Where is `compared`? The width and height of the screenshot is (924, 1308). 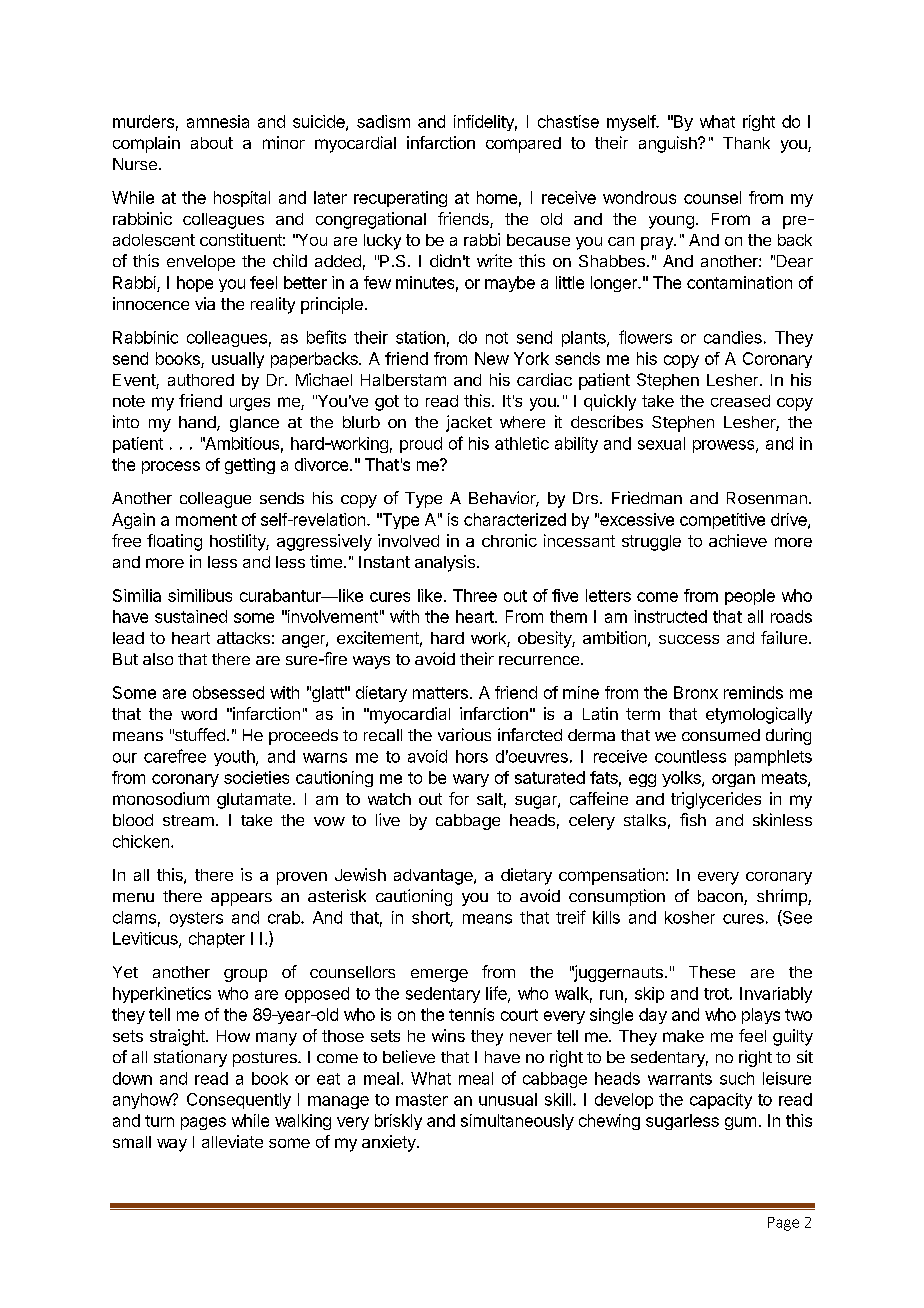 compared is located at coordinates (523, 145).
